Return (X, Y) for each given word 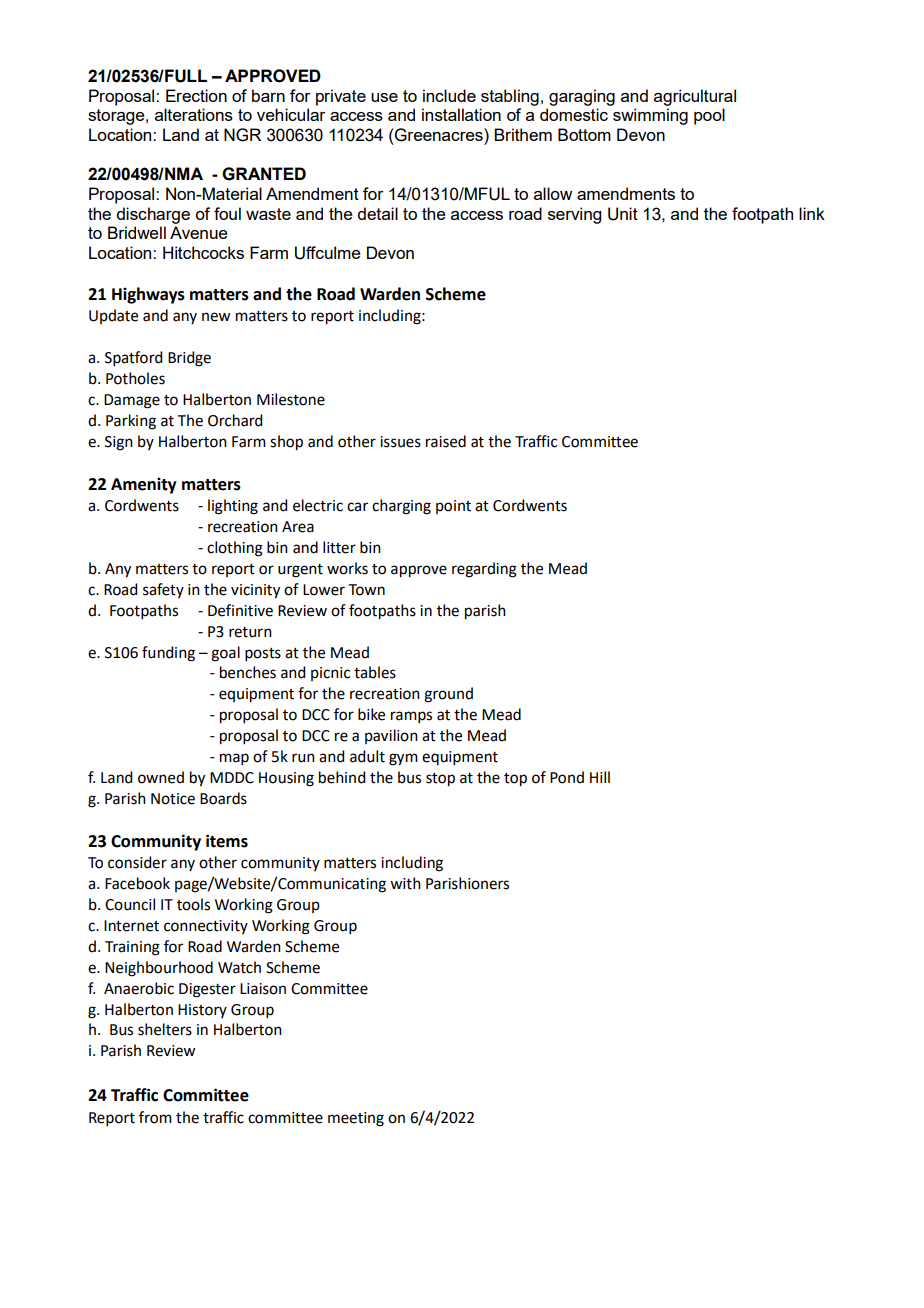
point (453, 507)
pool (709, 116)
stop (440, 780)
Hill (600, 777)
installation (461, 114)
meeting (356, 1119)
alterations (194, 114)
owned (161, 777)
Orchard (235, 420)
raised (446, 441)
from (155, 1117)
